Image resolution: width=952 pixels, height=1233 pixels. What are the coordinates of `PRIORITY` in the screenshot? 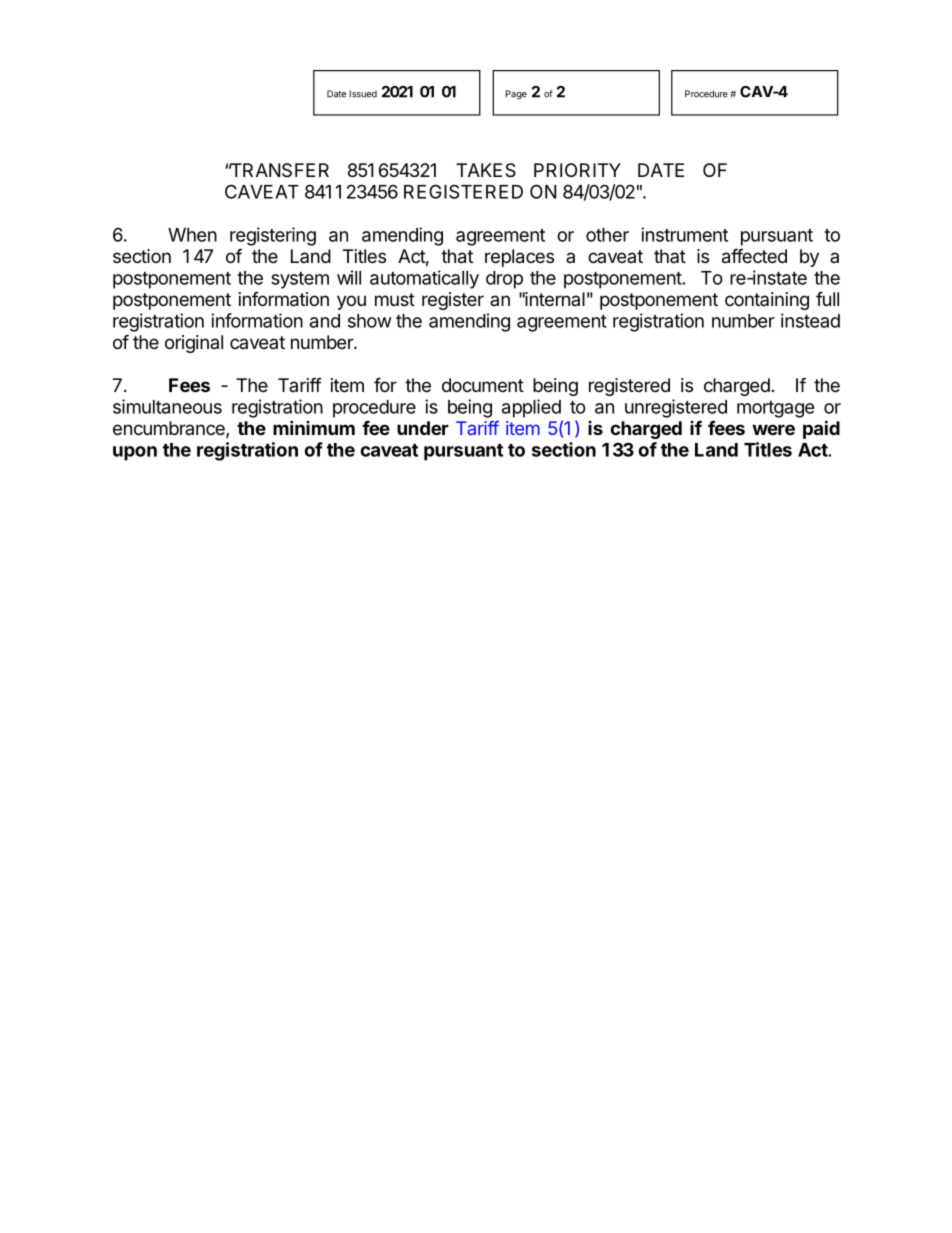 It's located at (577, 170).
